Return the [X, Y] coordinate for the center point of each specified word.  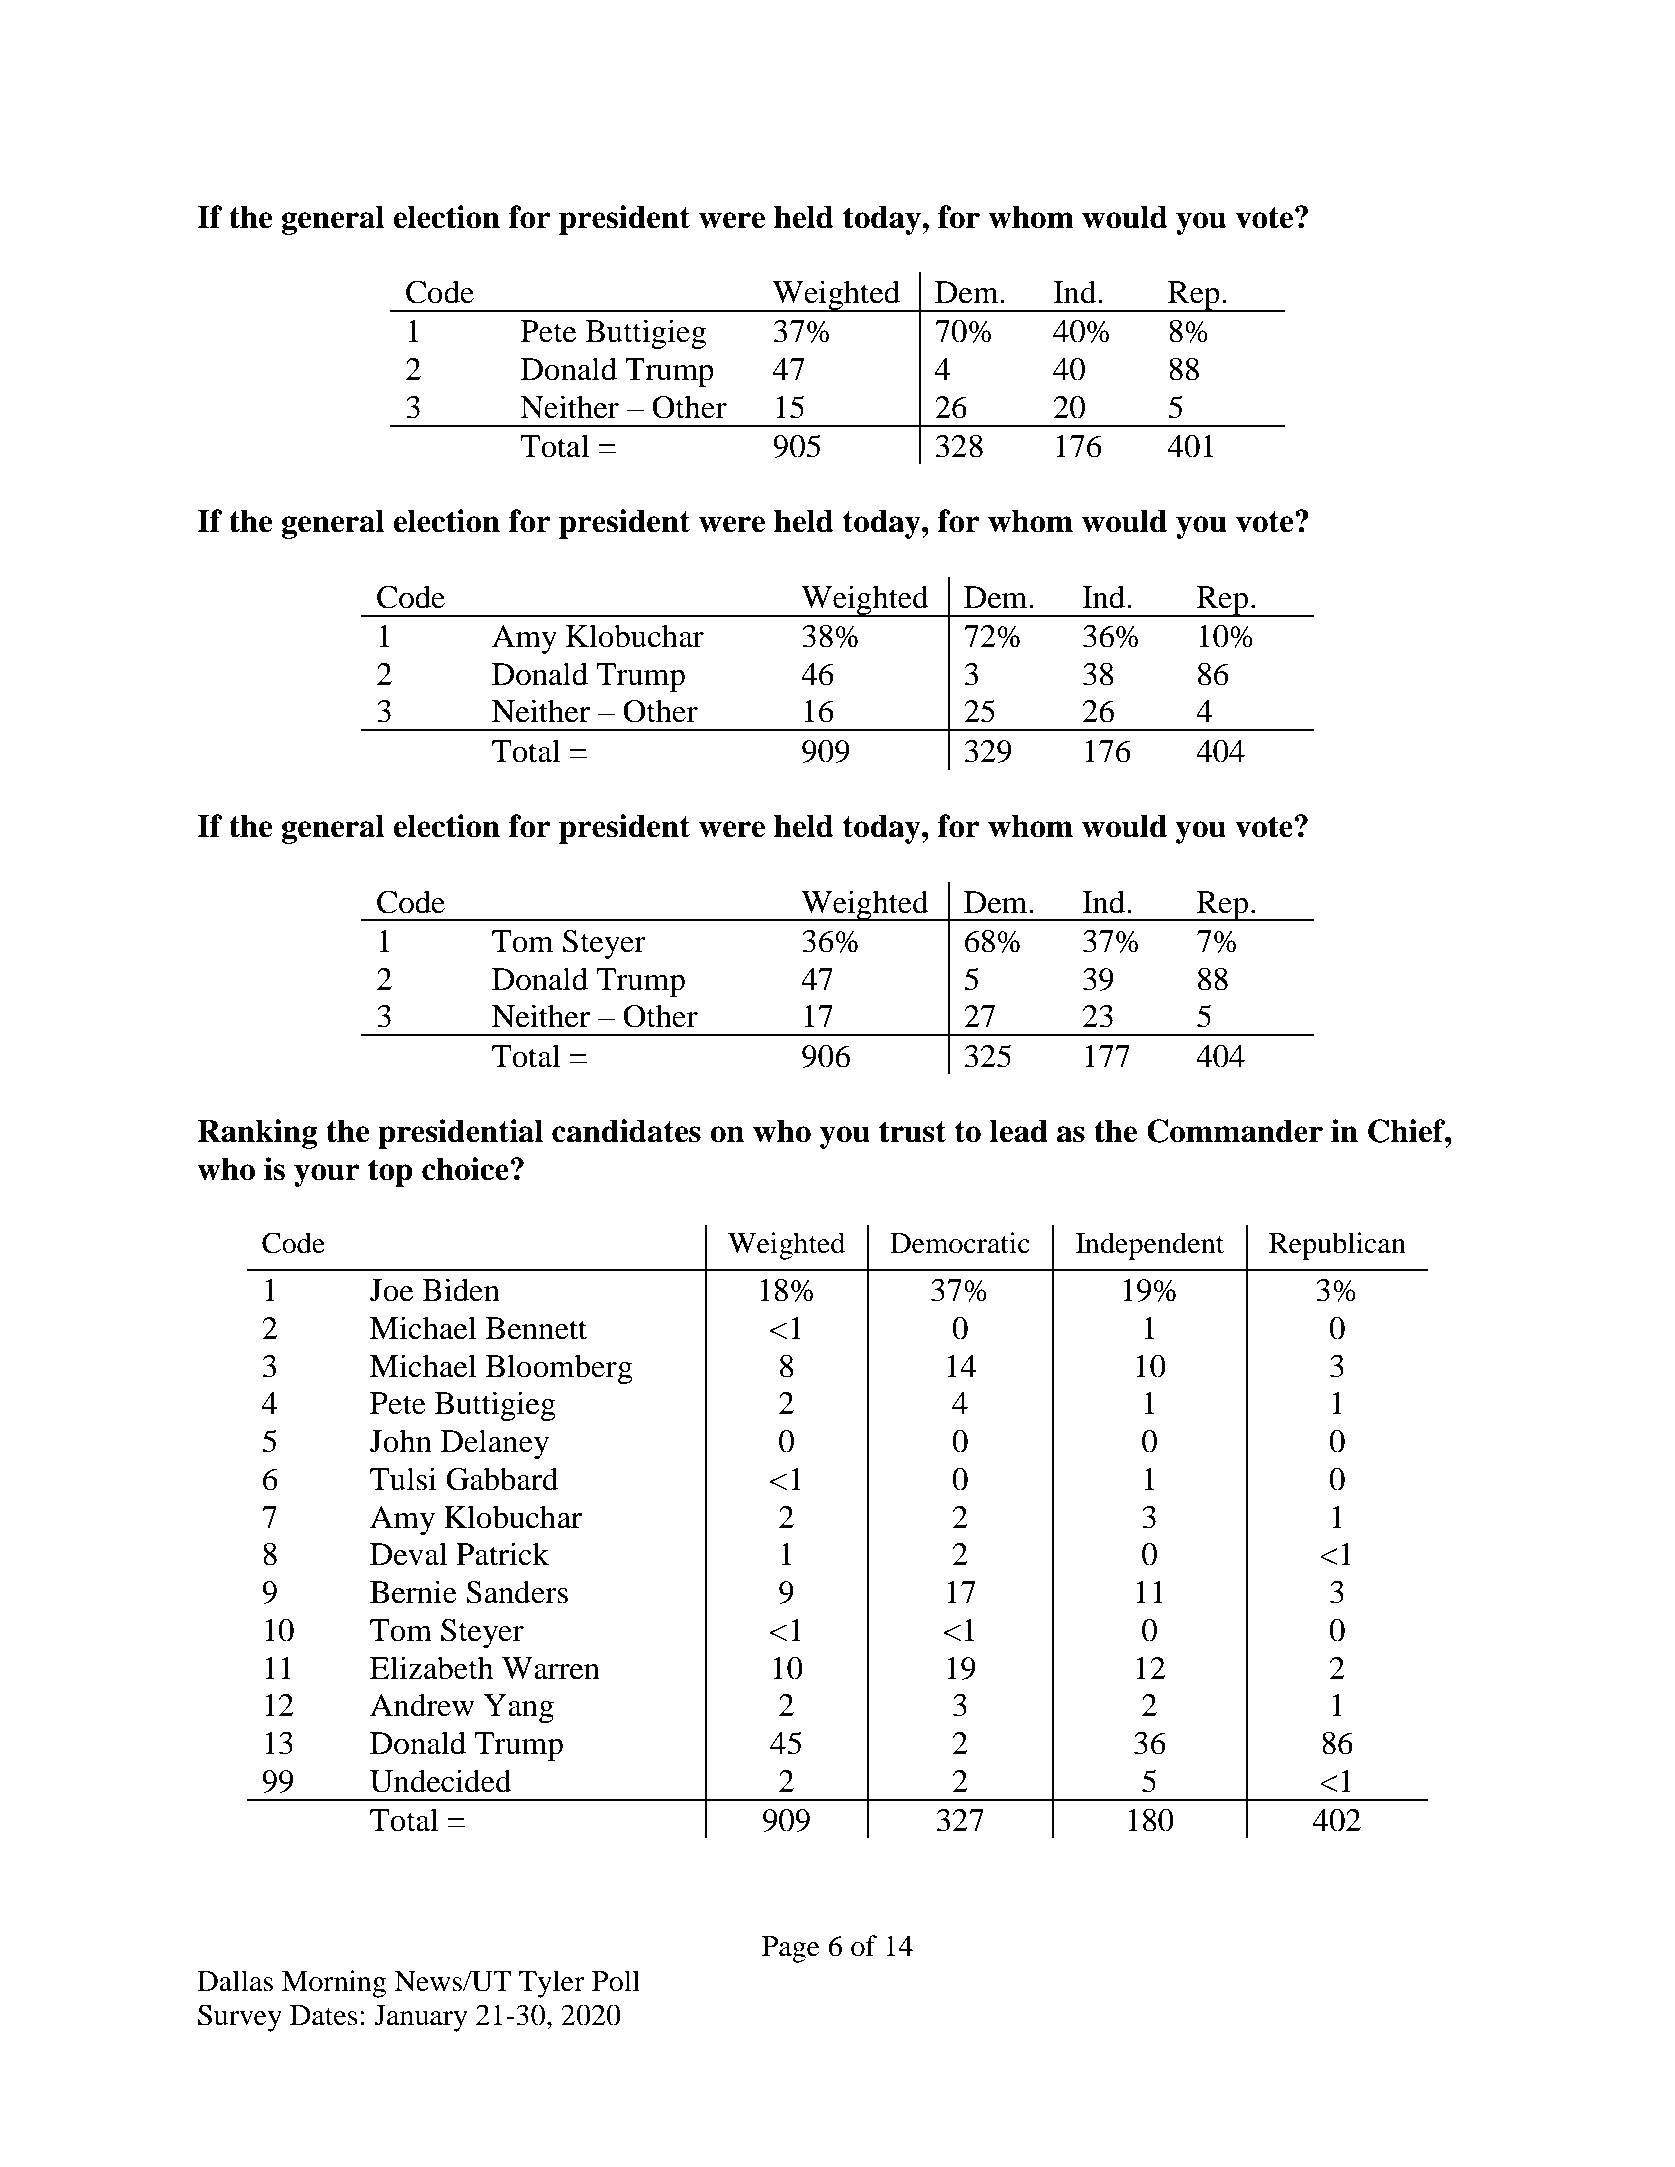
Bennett [536, 1328]
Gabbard [502, 1479]
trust [912, 1132]
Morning [334, 1984]
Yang [519, 1708]
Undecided [441, 1781]
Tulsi [403, 1479]
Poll [616, 1981]
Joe [391, 1290]
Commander [1235, 1131]
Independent [1150, 1246]
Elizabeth [432, 1668]
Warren [551, 1668]
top [390, 1173]
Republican [1337, 1246]
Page [791, 1949]
